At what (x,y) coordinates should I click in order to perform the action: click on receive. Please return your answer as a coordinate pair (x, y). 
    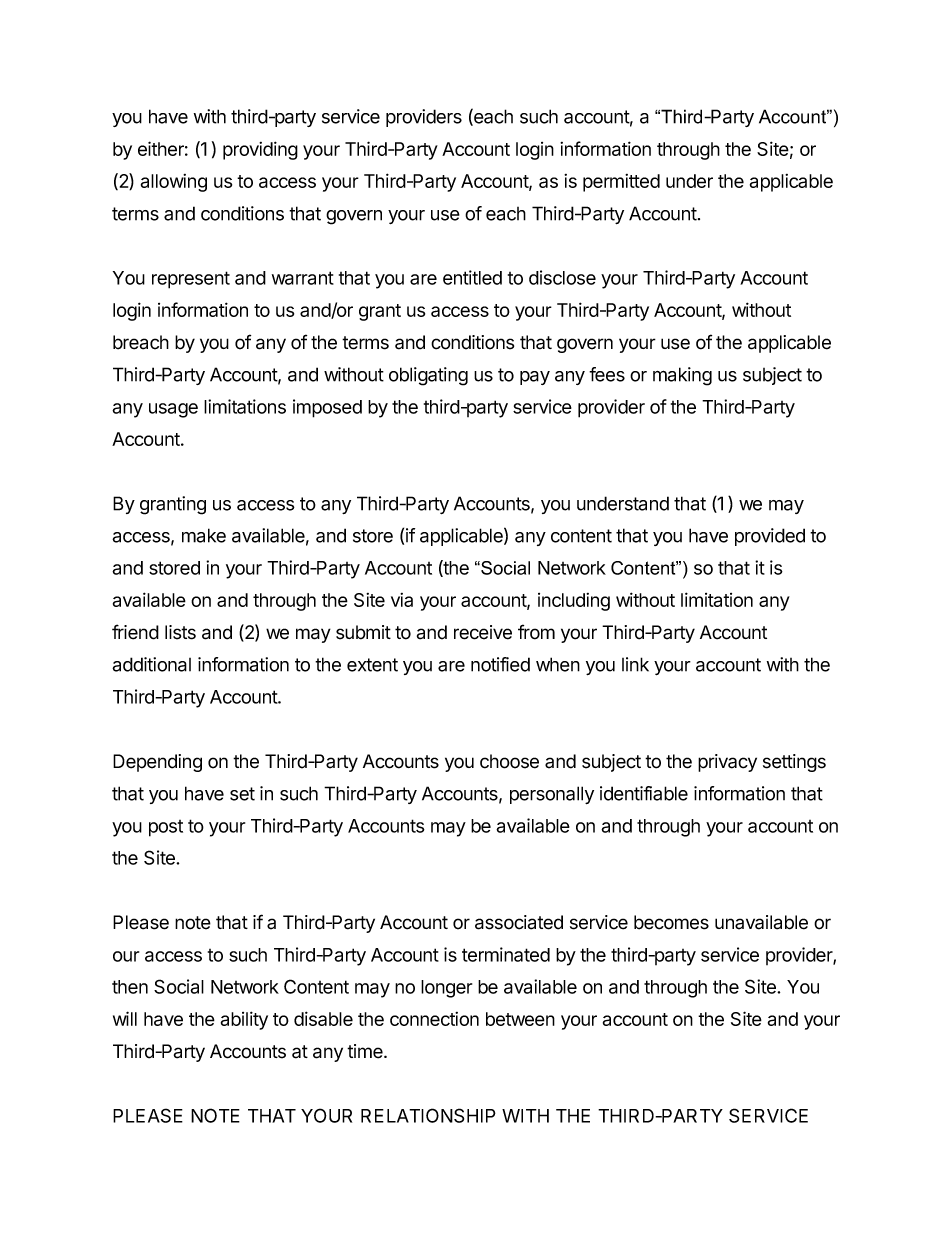
    Looking at the image, I should click on (483, 632).
